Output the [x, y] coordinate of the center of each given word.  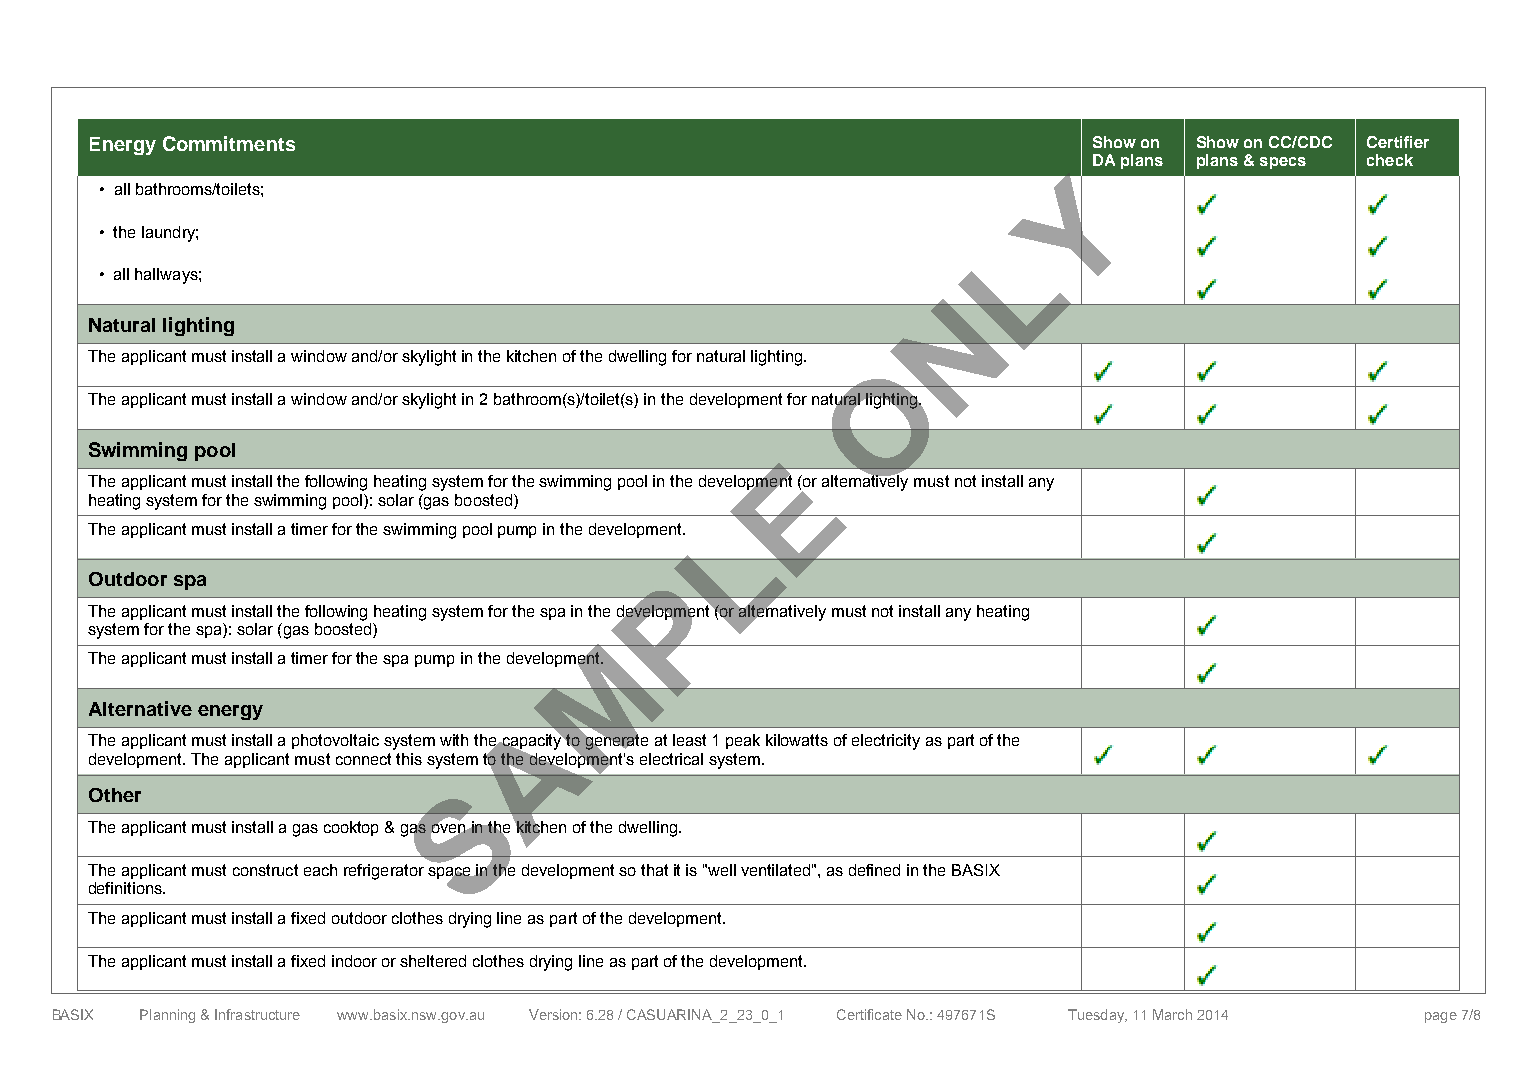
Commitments [229, 143]
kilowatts [797, 740]
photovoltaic [335, 741]
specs [1283, 163]
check [1390, 160]
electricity [886, 742]
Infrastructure [257, 1014]
